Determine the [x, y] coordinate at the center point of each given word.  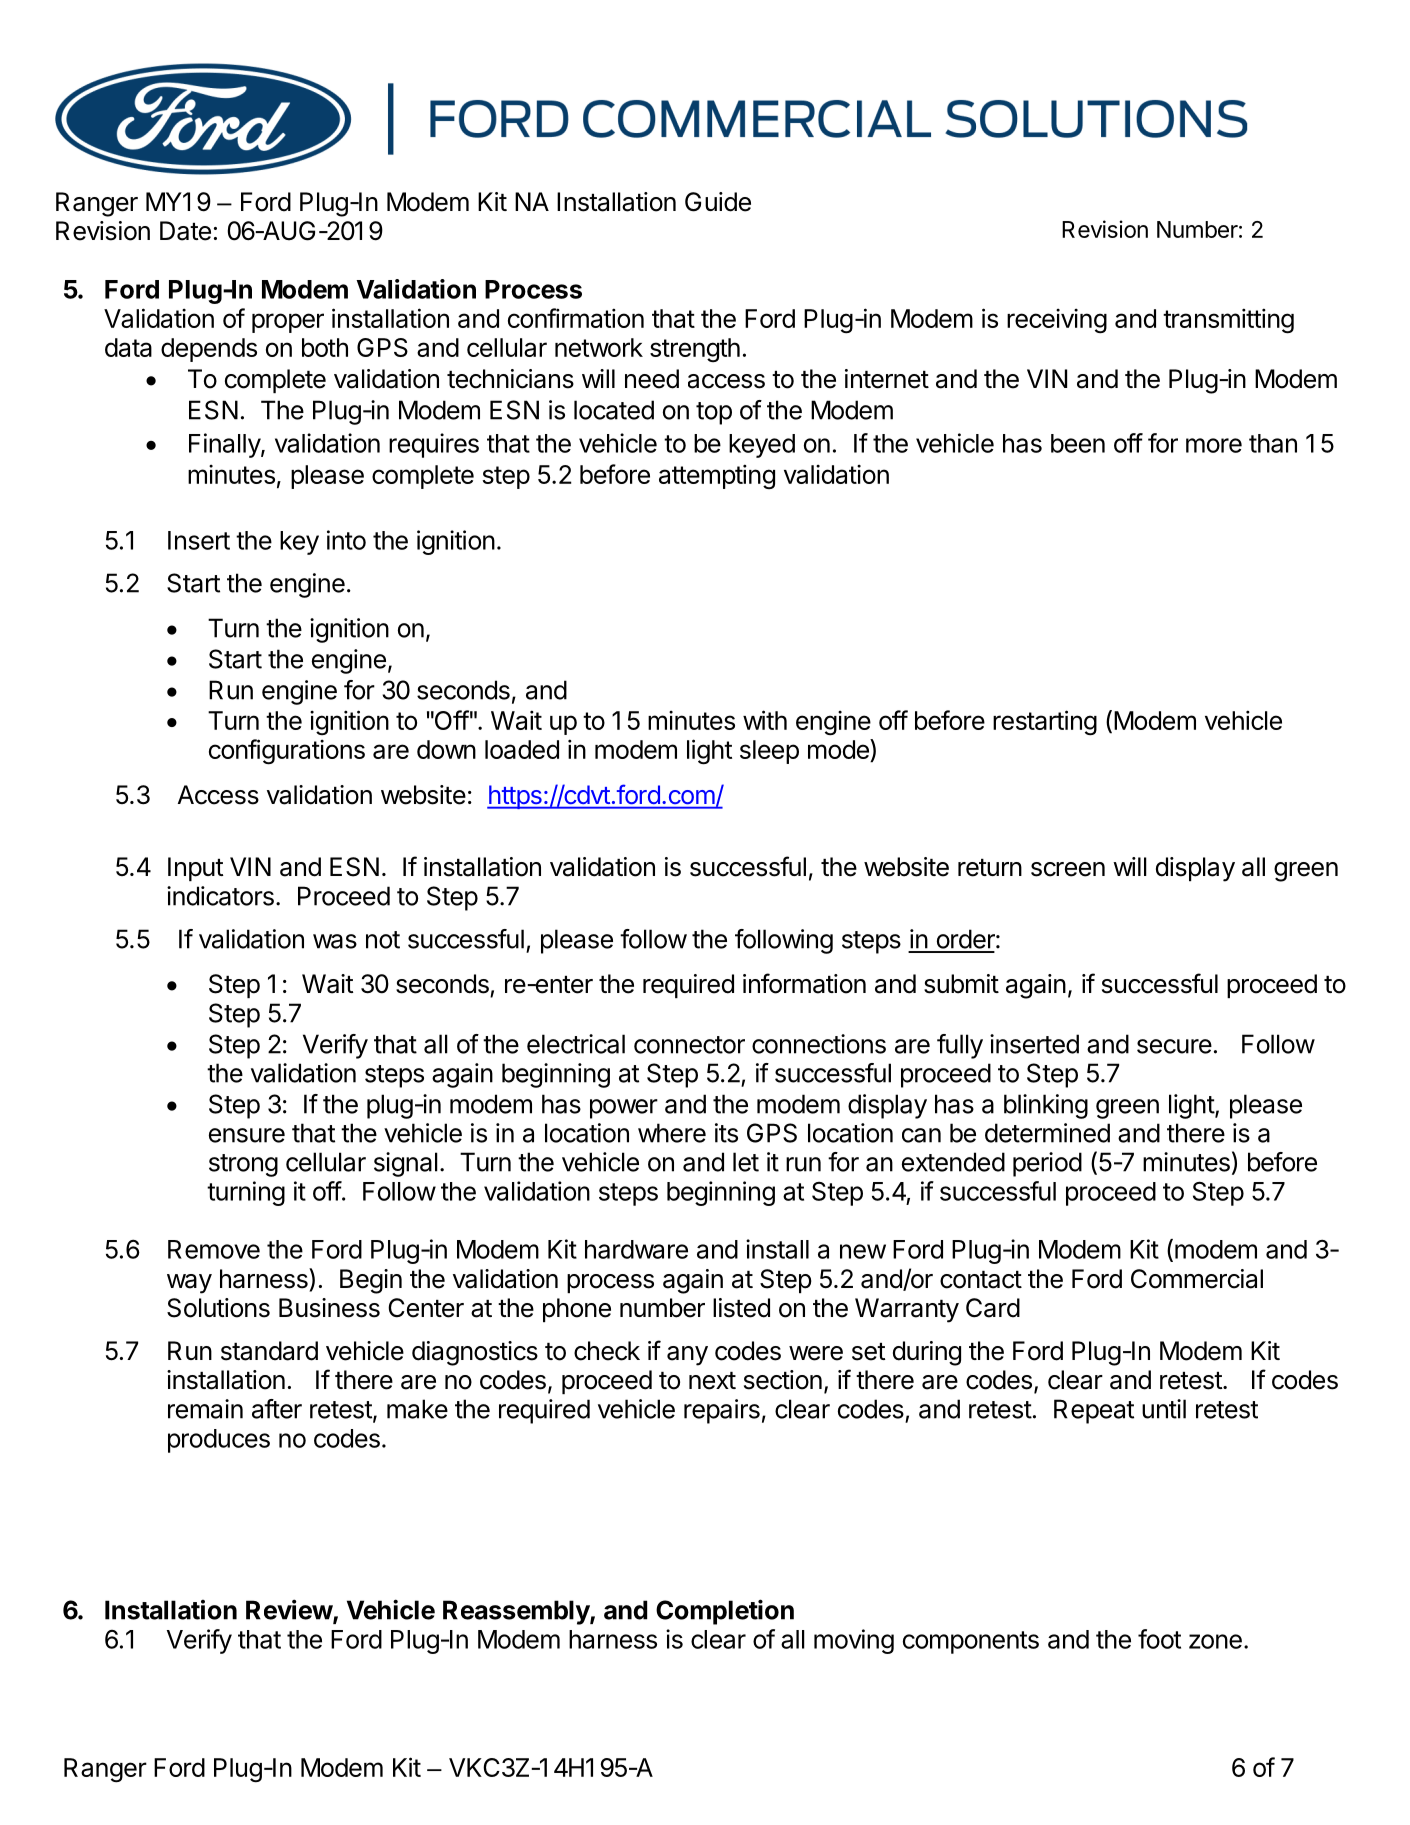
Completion [725, 1612]
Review [290, 1610]
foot [1159, 1639]
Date [185, 231]
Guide [718, 202]
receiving [1057, 321]
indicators [220, 896]
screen [1068, 869]
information [804, 983]
